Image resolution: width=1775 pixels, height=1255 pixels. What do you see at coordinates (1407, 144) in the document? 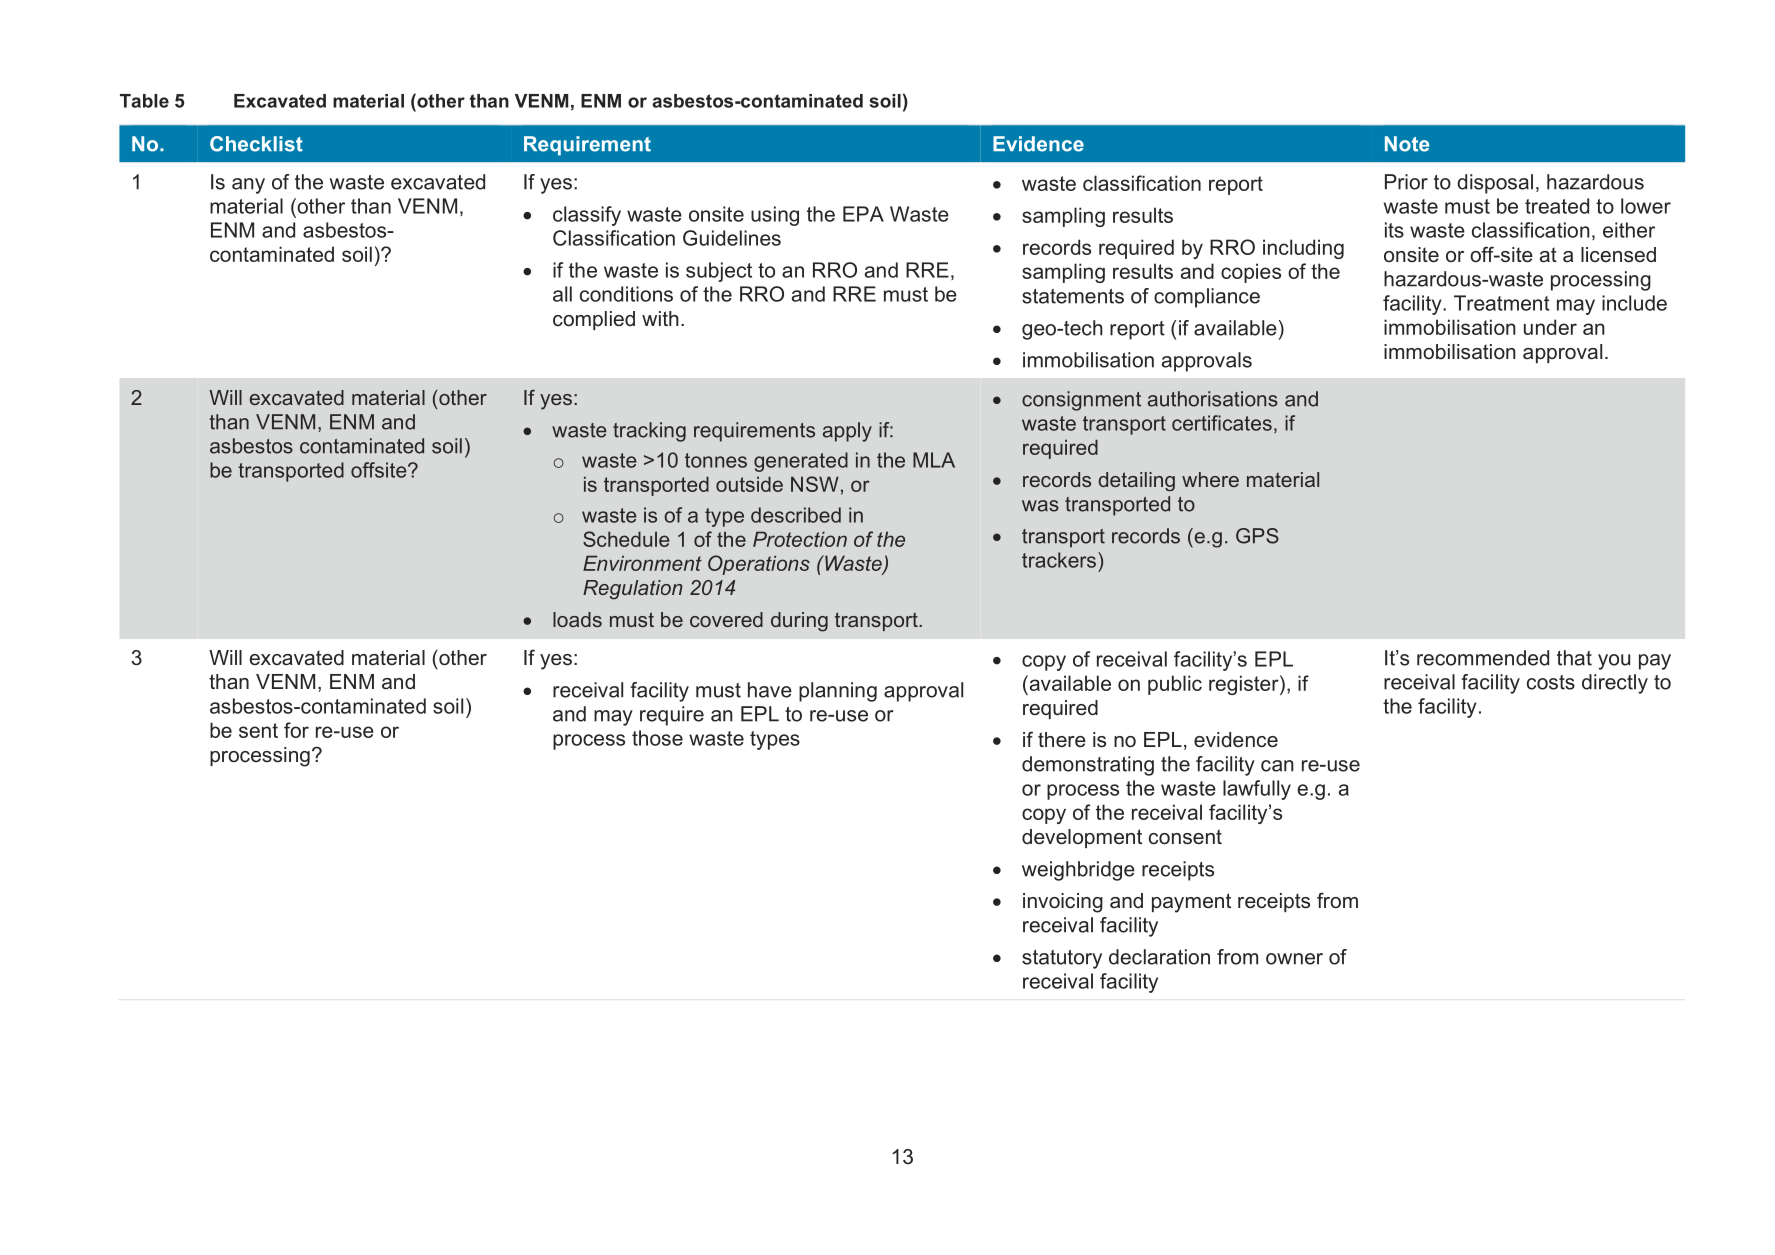
I see `Note` at bounding box center [1407, 144].
